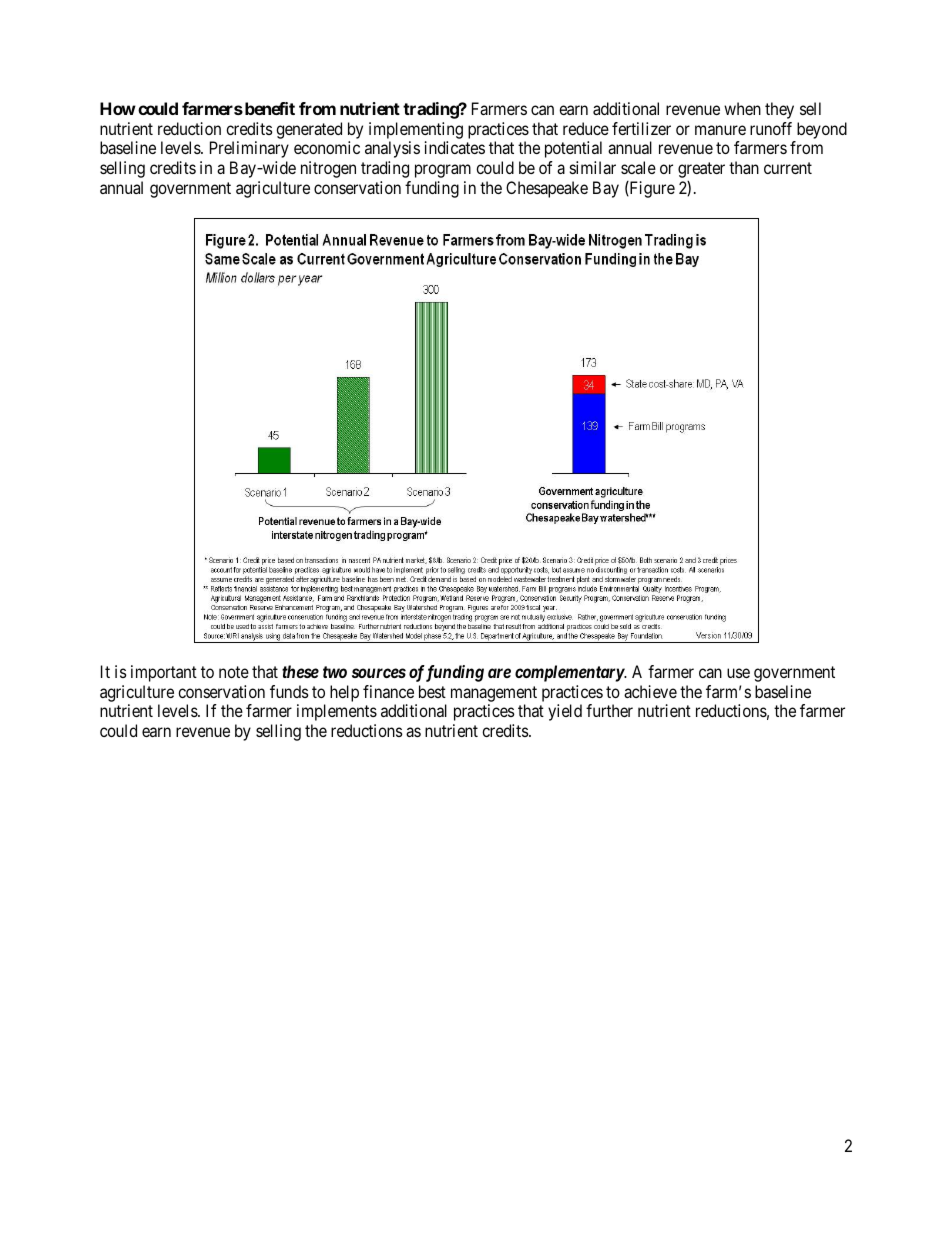 The image size is (952, 1233). Describe the element at coordinates (455, 147) in the page. I see `indicates` at that location.
